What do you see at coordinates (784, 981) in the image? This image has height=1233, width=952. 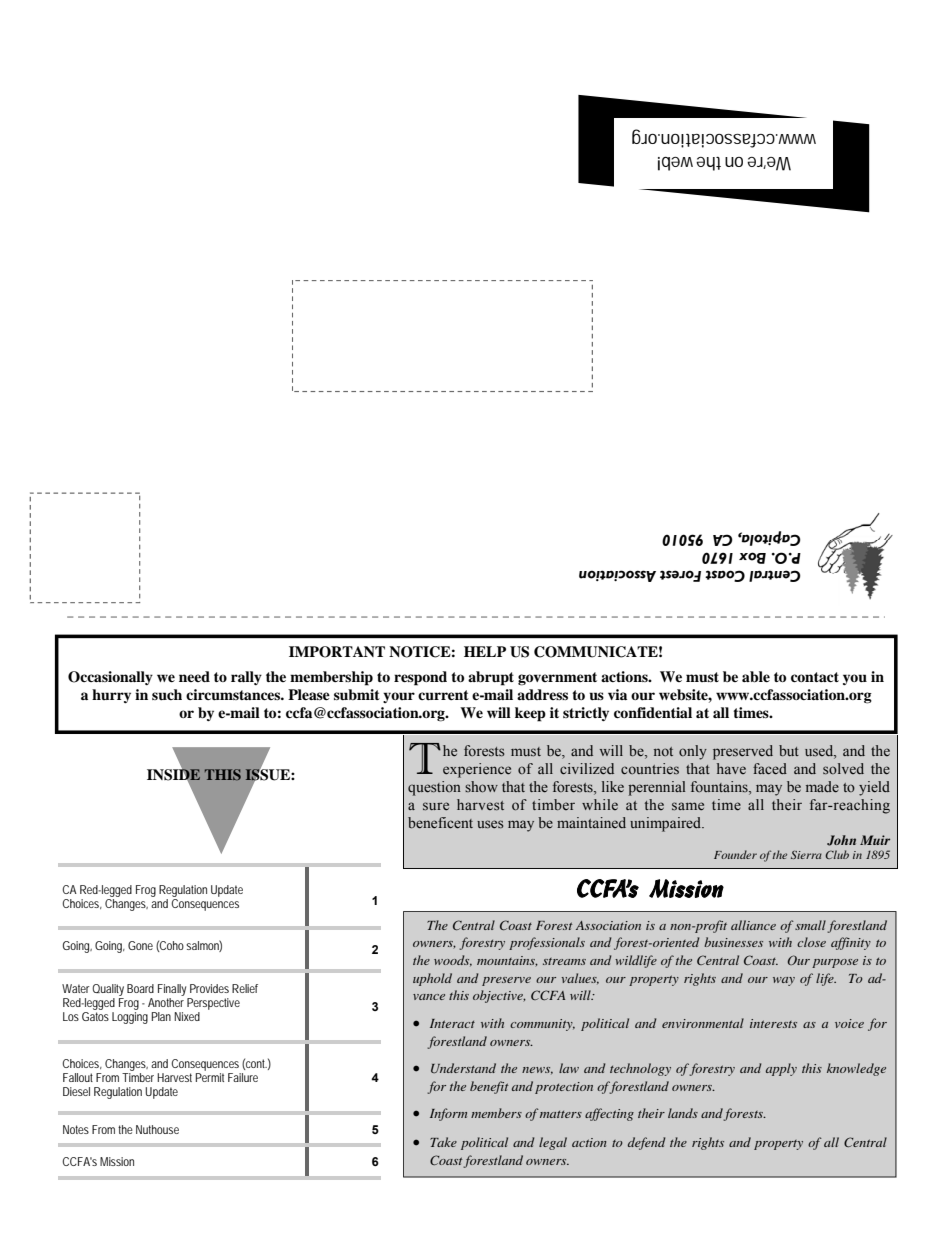 I see `way` at bounding box center [784, 981].
